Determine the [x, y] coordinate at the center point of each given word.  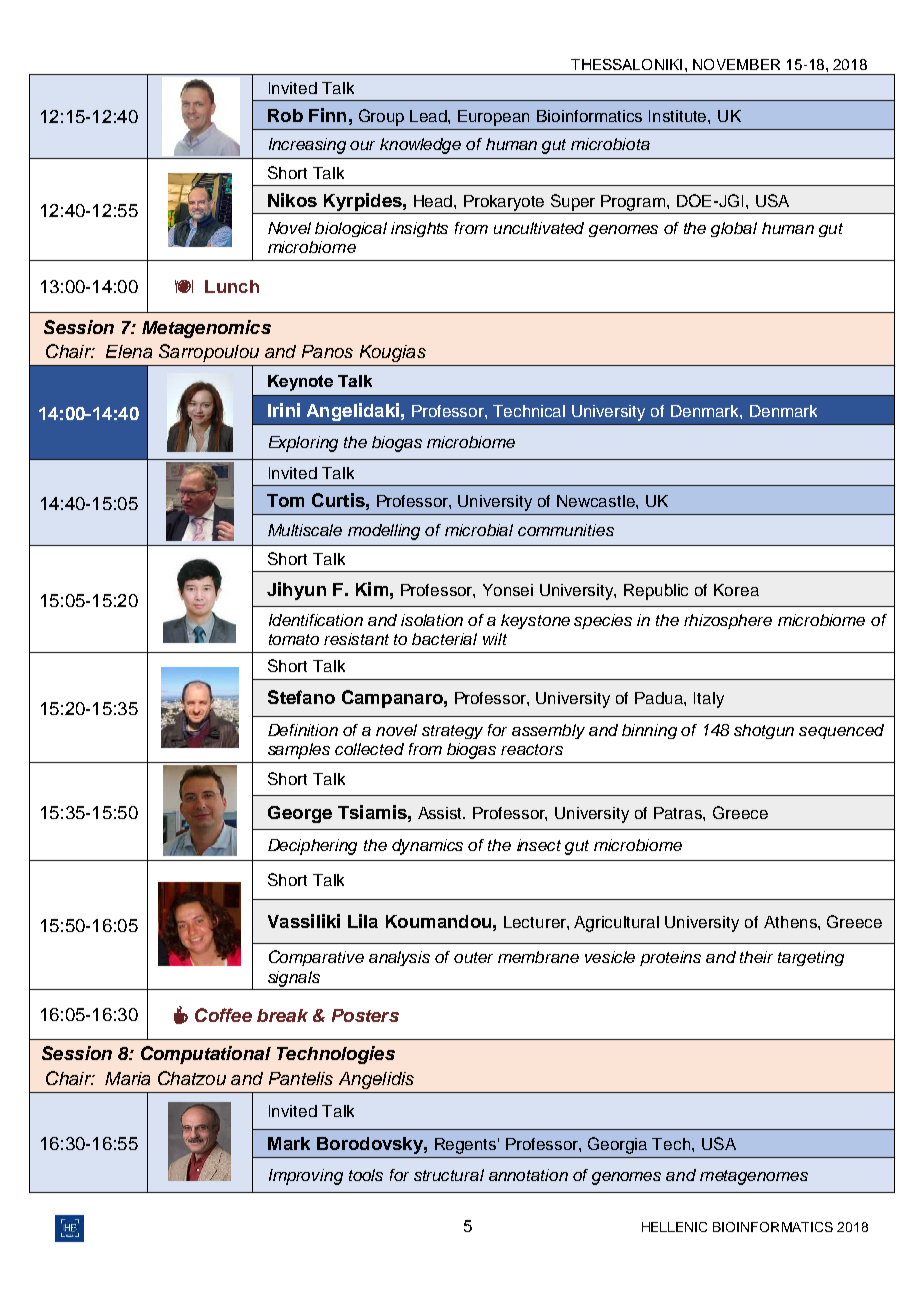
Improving [306, 1177]
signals [294, 979]
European [493, 118]
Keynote [300, 383]
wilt [495, 639]
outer [473, 957]
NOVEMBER [736, 64]
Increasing [307, 146]
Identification [316, 620]
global [734, 229]
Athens [791, 922]
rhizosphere [728, 621]
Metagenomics [206, 329]
